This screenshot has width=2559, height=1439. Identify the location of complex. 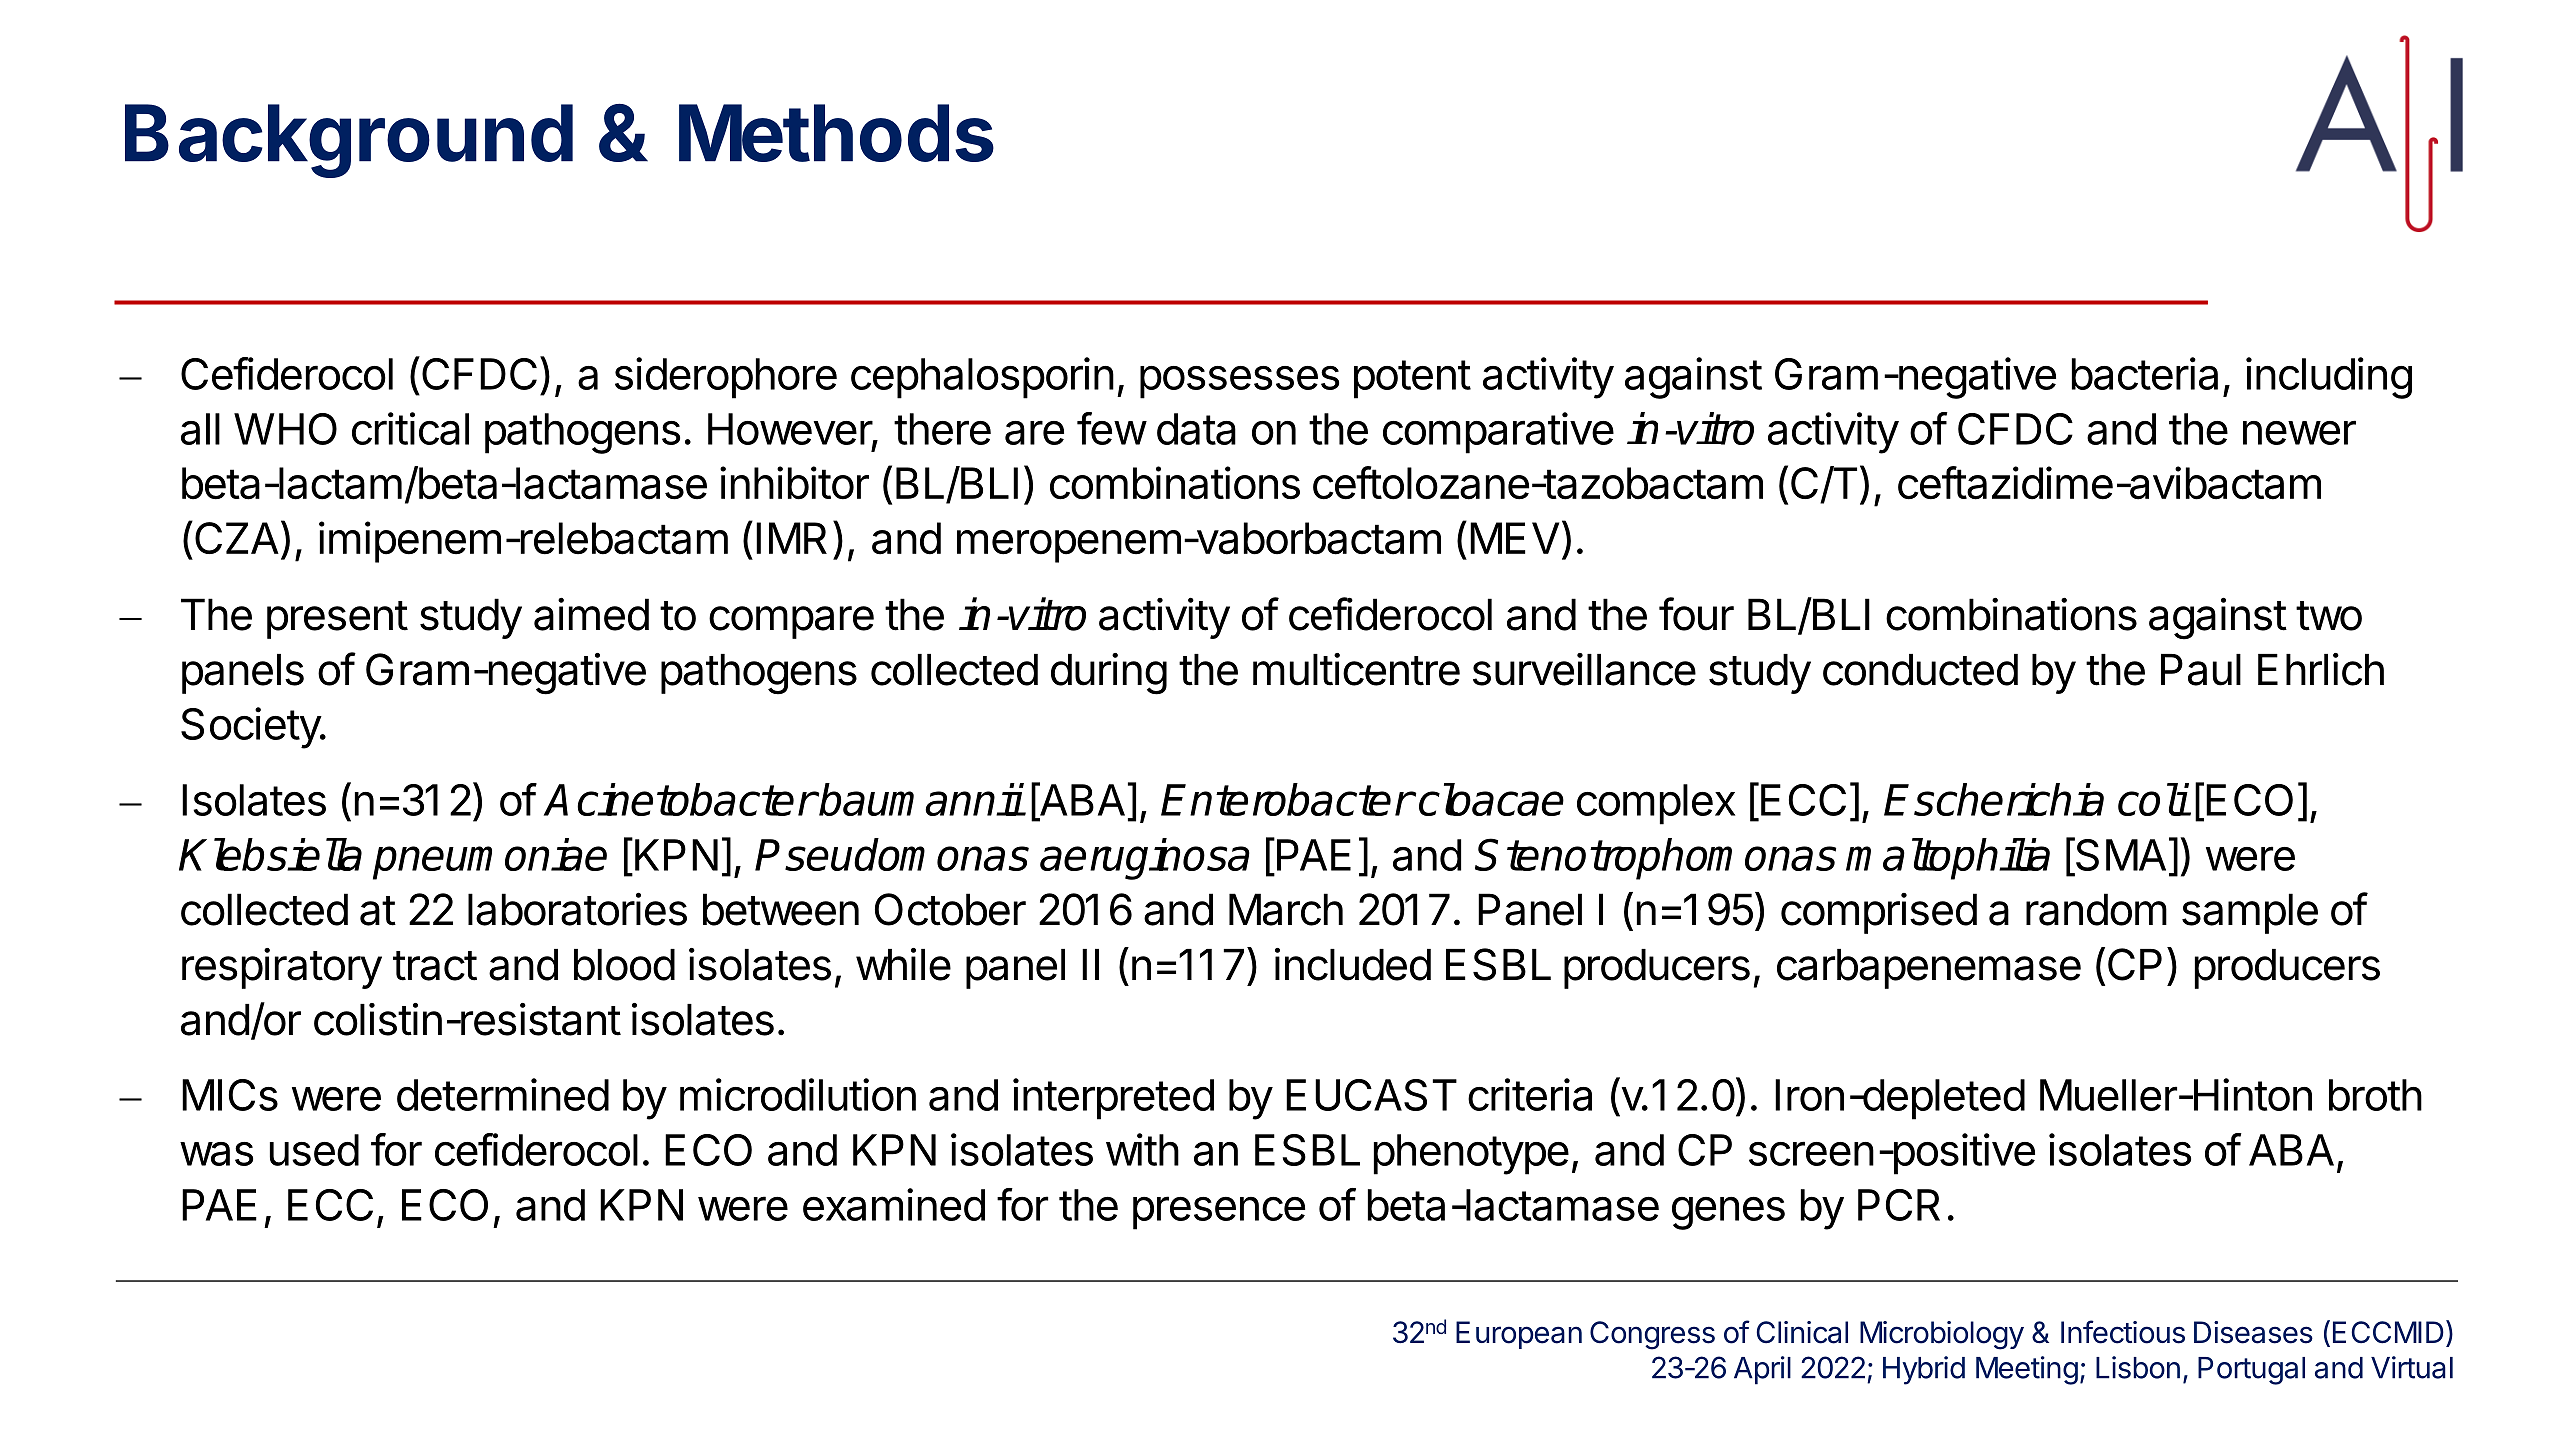
(1656, 804).
